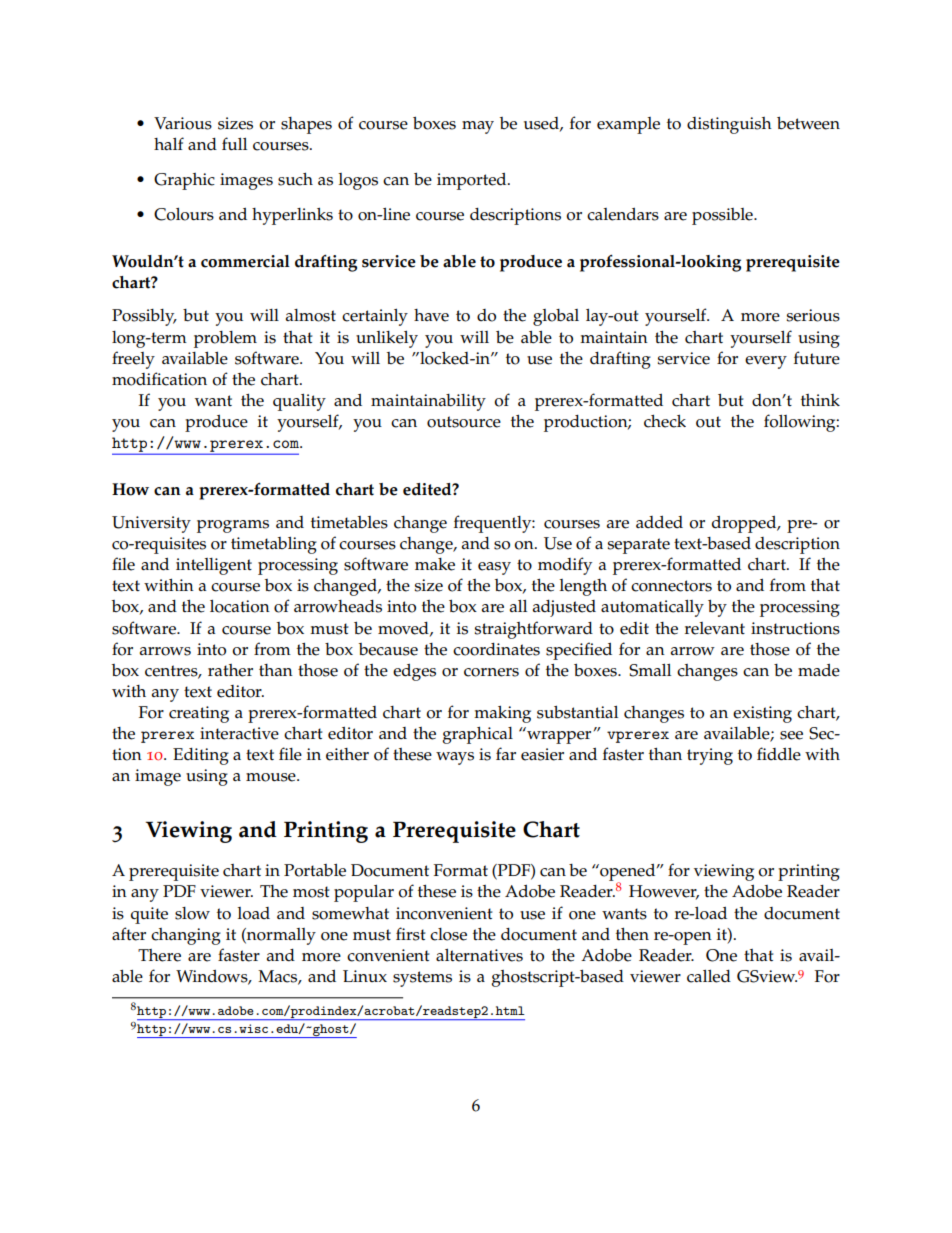  Describe the element at coordinates (671, 586) in the screenshot. I see `connectors` at that location.
